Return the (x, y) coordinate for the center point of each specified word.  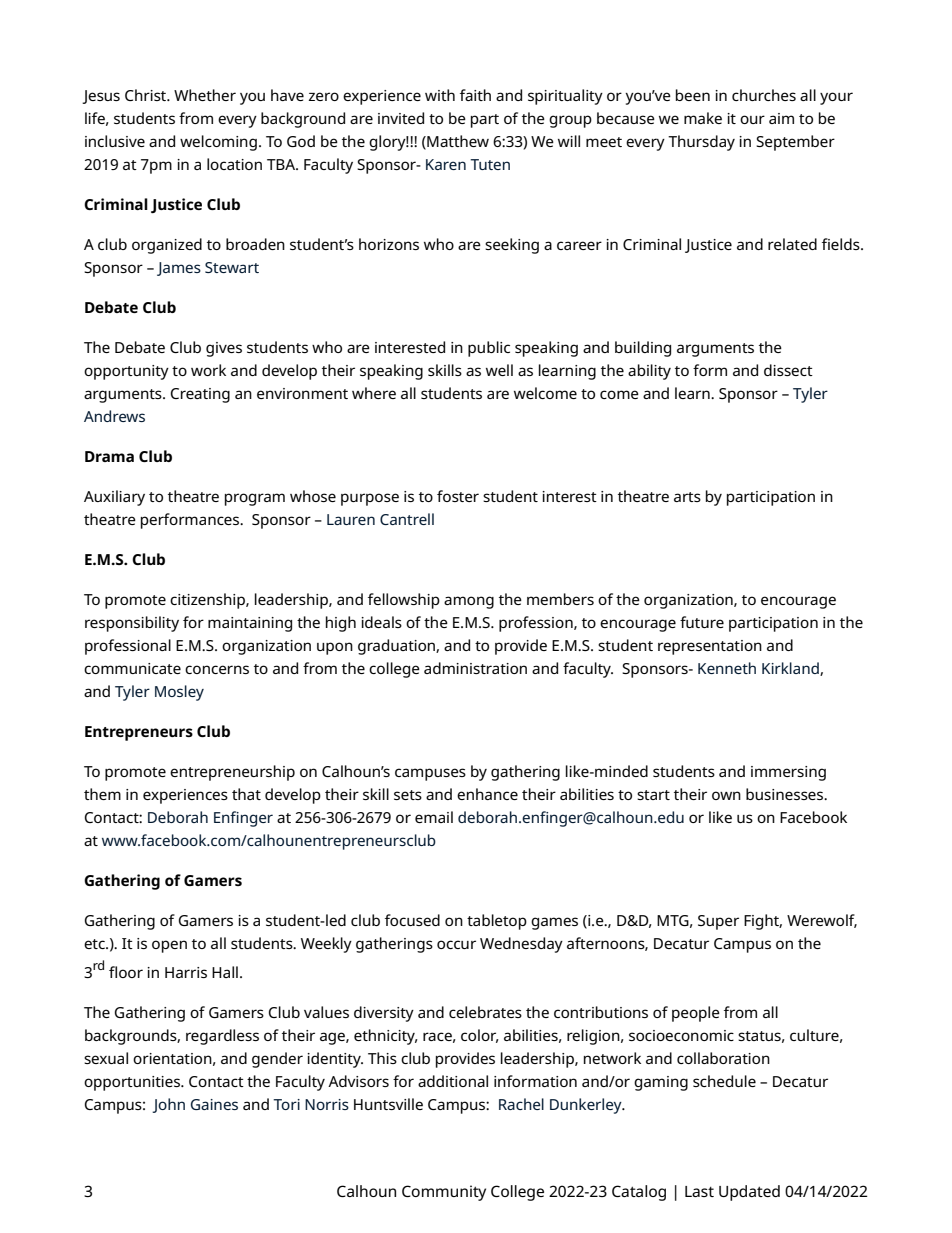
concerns (217, 669)
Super (718, 922)
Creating (200, 395)
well (499, 370)
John (168, 1105)
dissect (788, 370)
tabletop (497, 922)
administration (475, 668)
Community (444, 1193)
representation (710, 647)
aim (781, 118)
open (169, 946)
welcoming (218, 143)
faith (475, 95)
